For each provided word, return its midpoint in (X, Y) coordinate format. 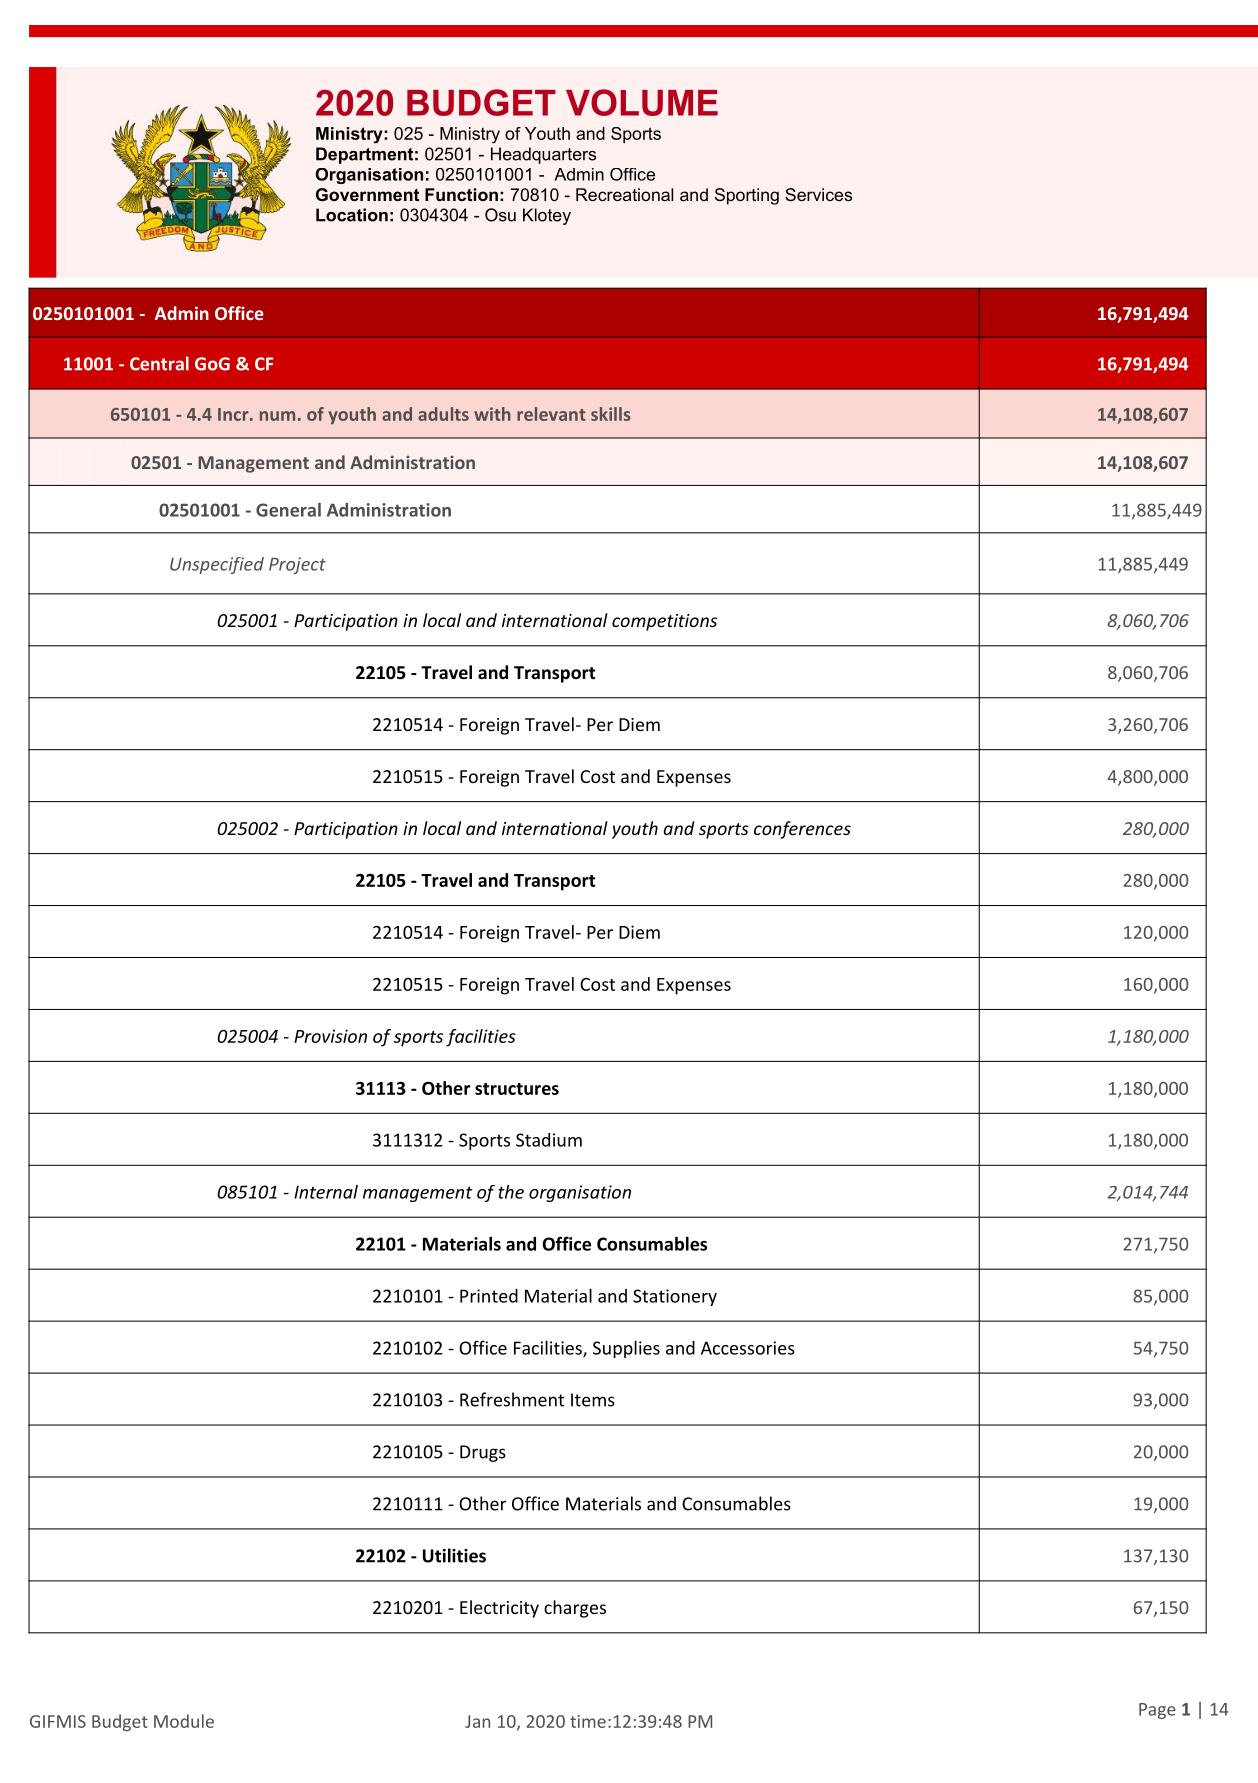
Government (367, 194)
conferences (802, 830)
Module (184, 1721)
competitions (664, 622)
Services (818, 194)
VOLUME (642, 102)
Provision (330, 1036)
